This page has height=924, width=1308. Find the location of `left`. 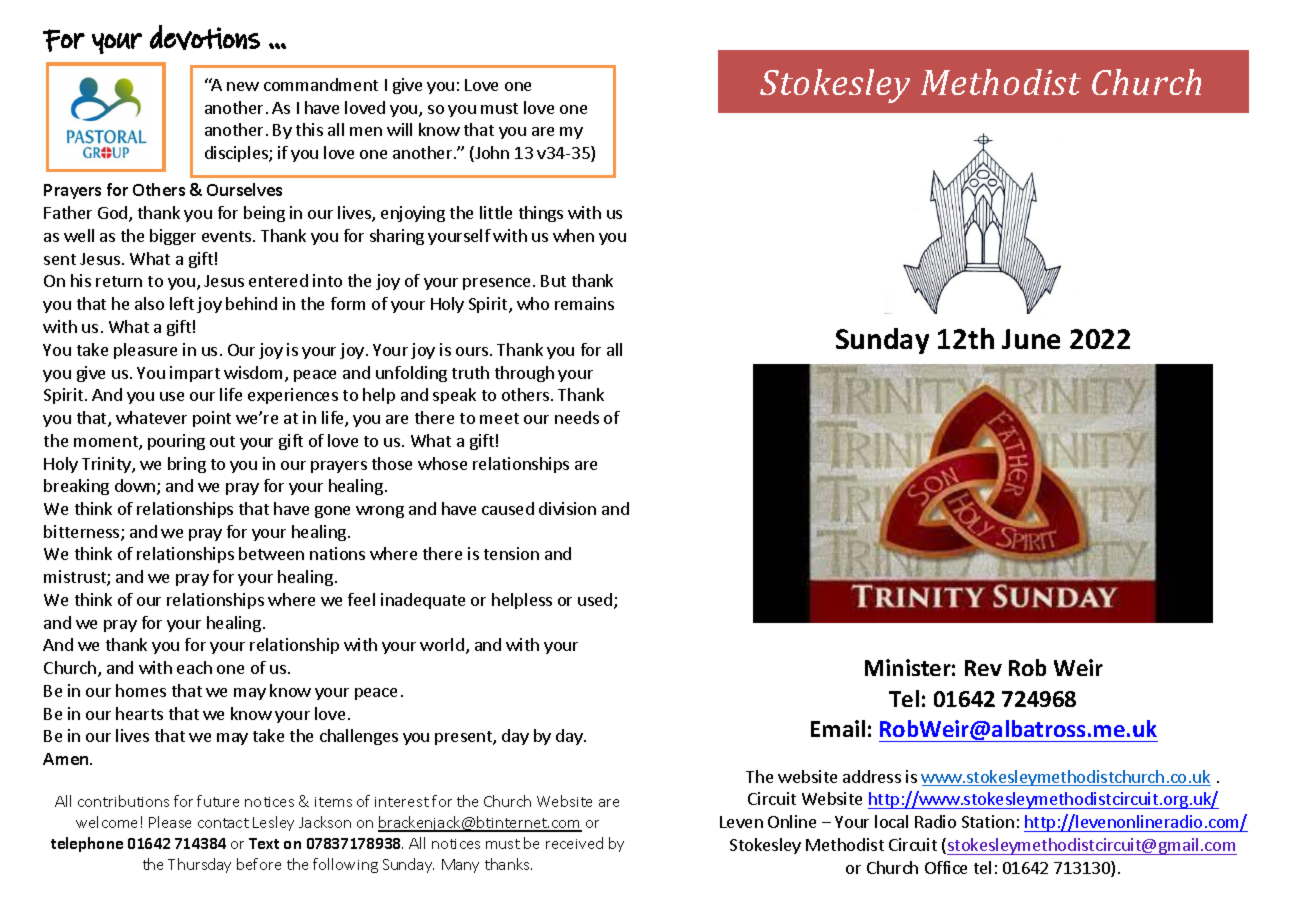

left is located at coordinates (182, 303).
